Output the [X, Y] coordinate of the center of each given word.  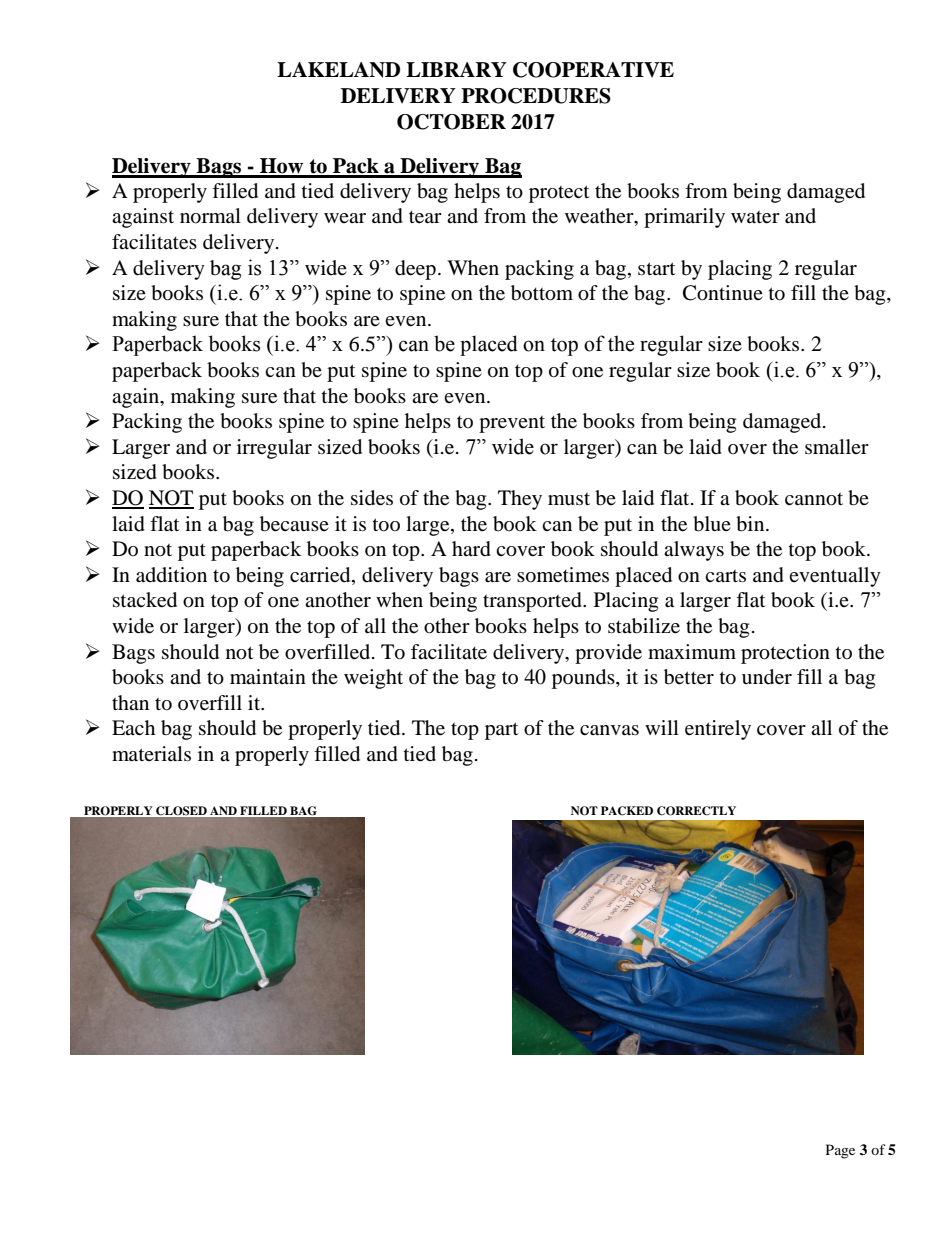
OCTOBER [451, 122]
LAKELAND [338, 70]
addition [171, 575]
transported [533, 602]
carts [725, 576]
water [755, 217]
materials [151, 753]
